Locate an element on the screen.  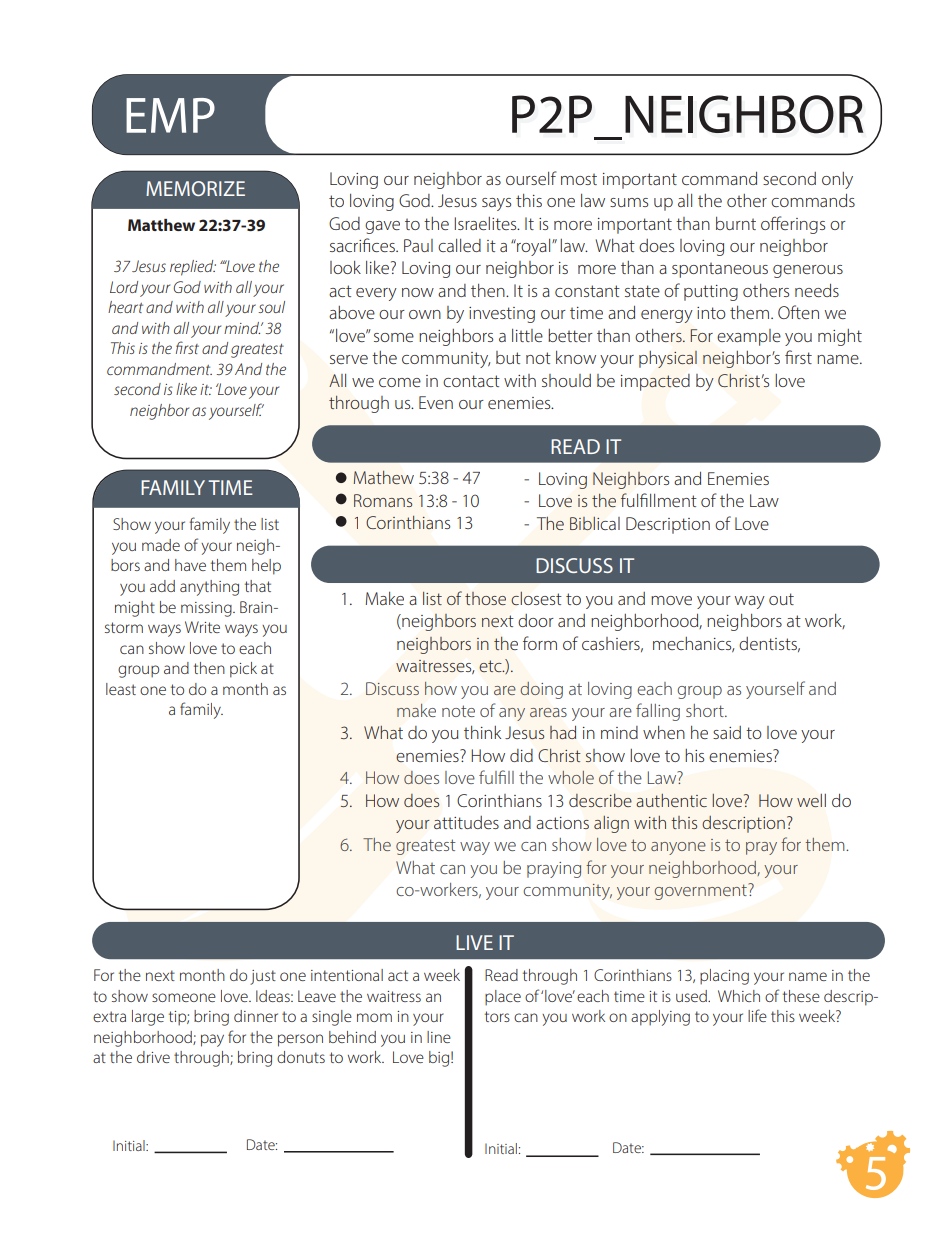
says is located at coordinates (496, 204).
